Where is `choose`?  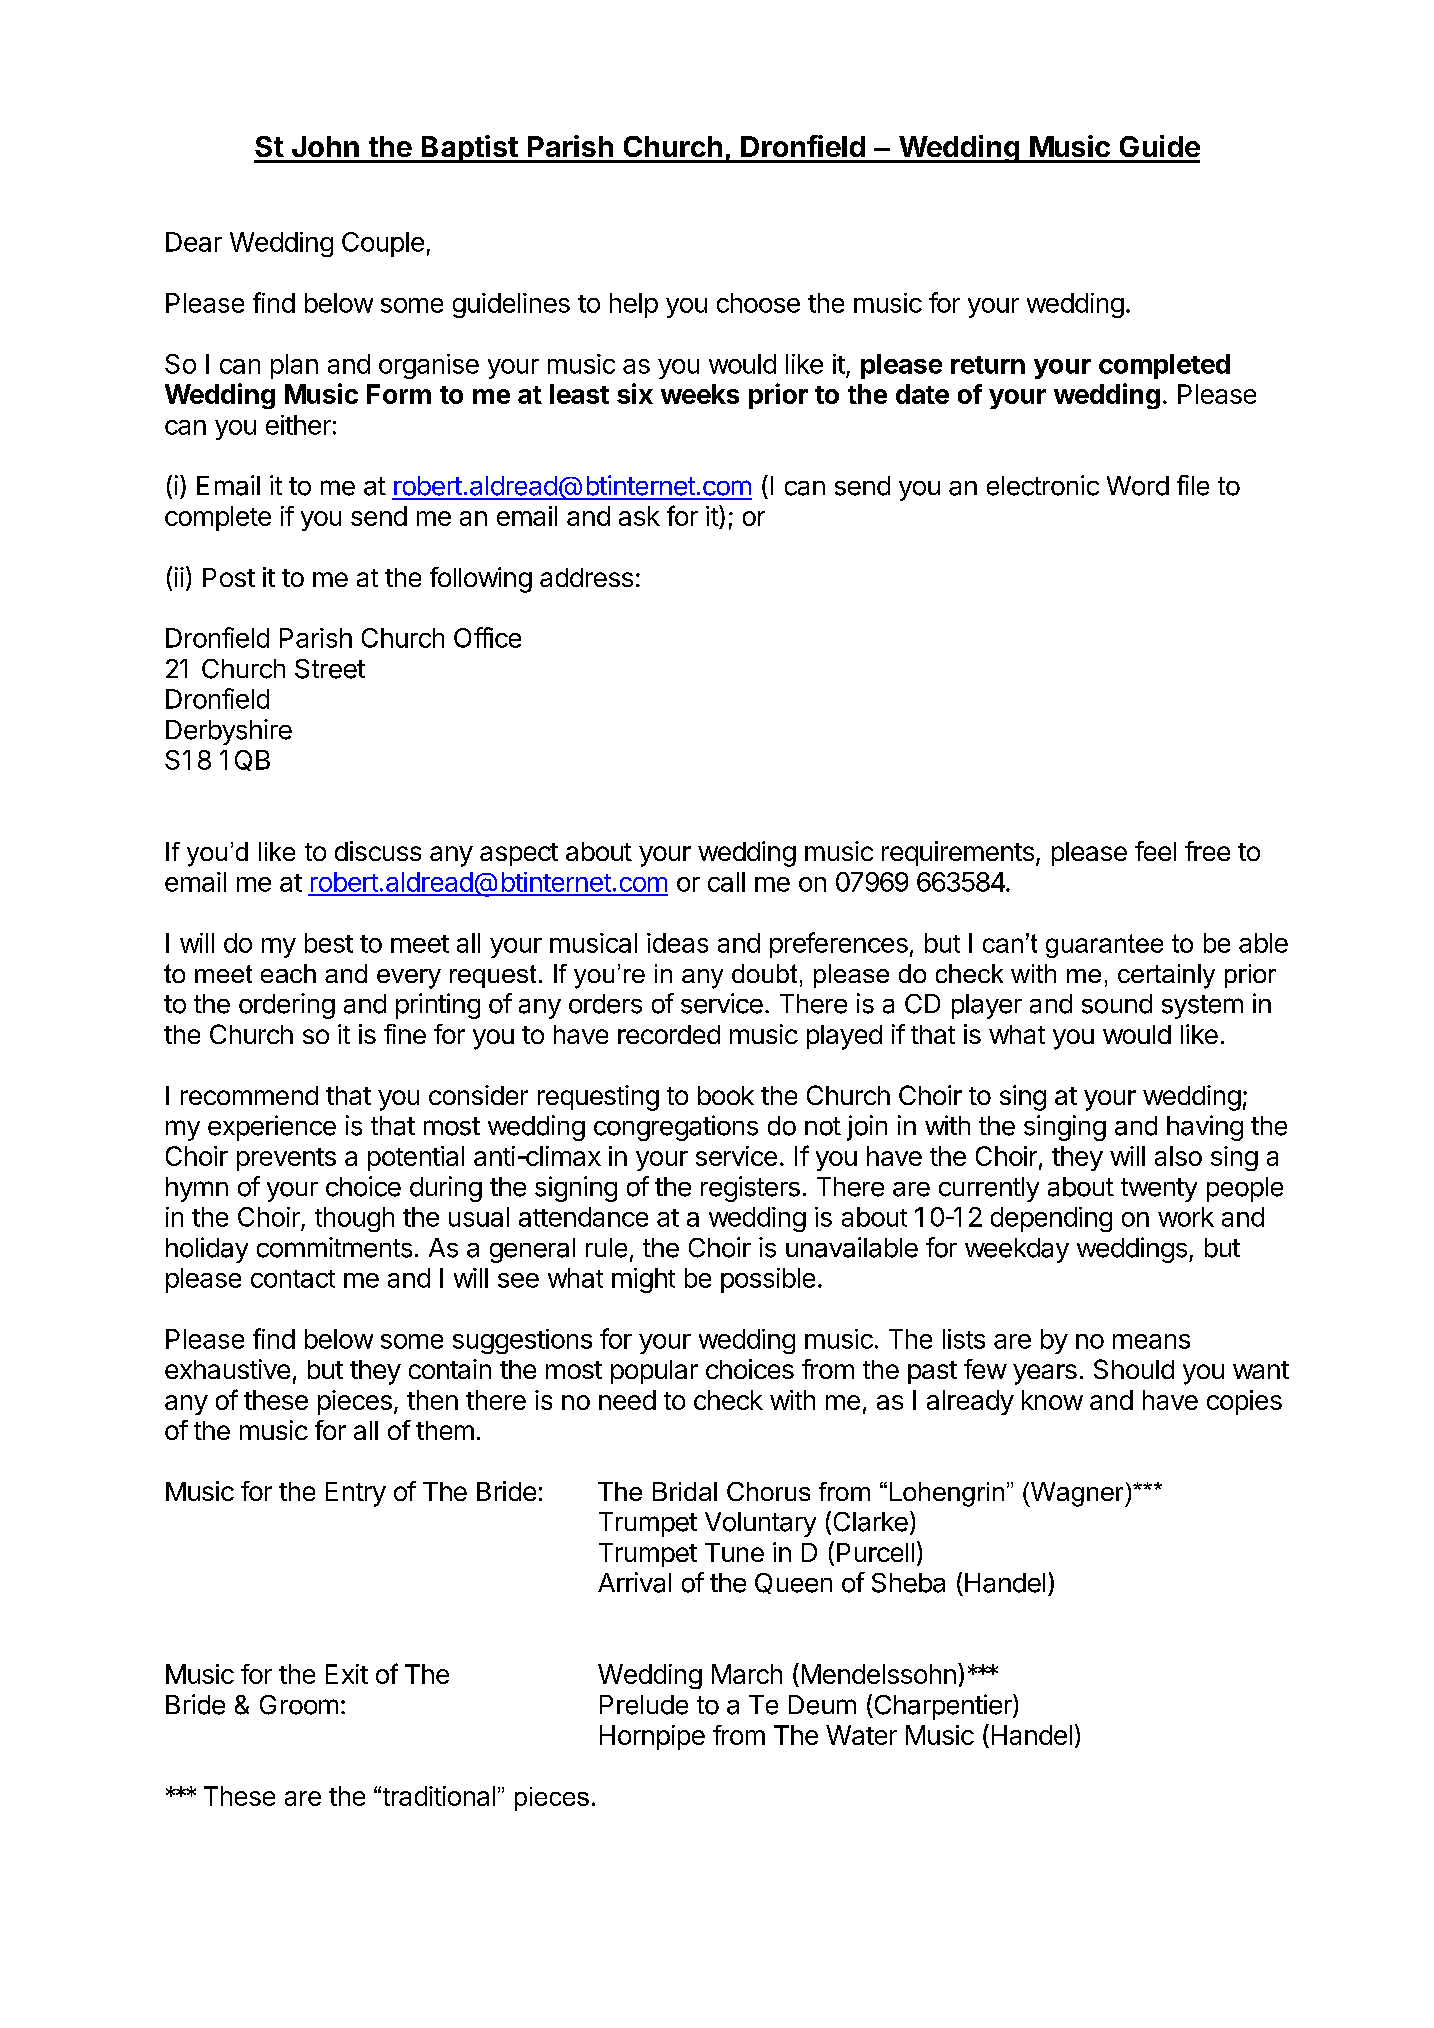 choose is located at coordinates (758, 303).
